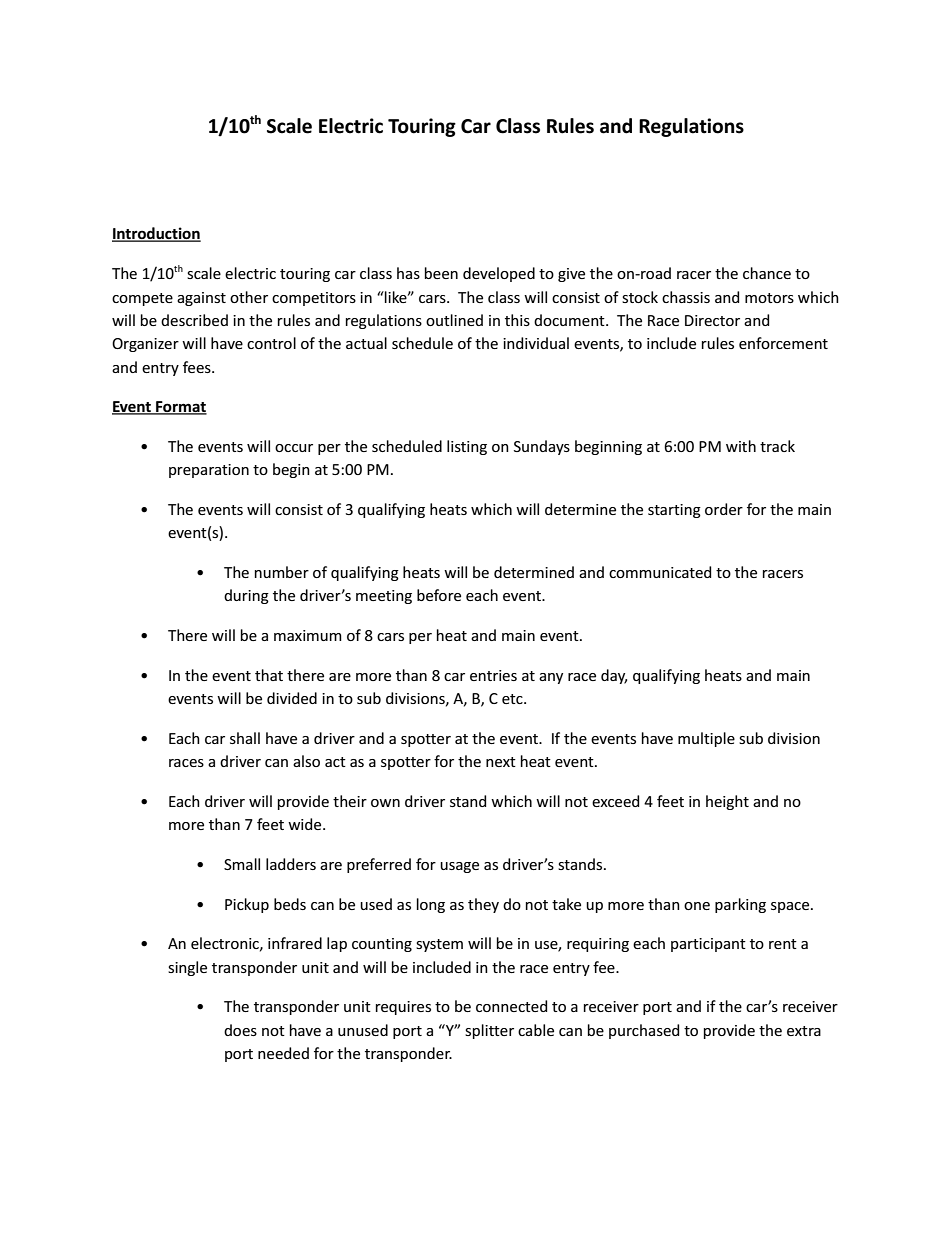  I want to click on communicated, so click(660, 572).
